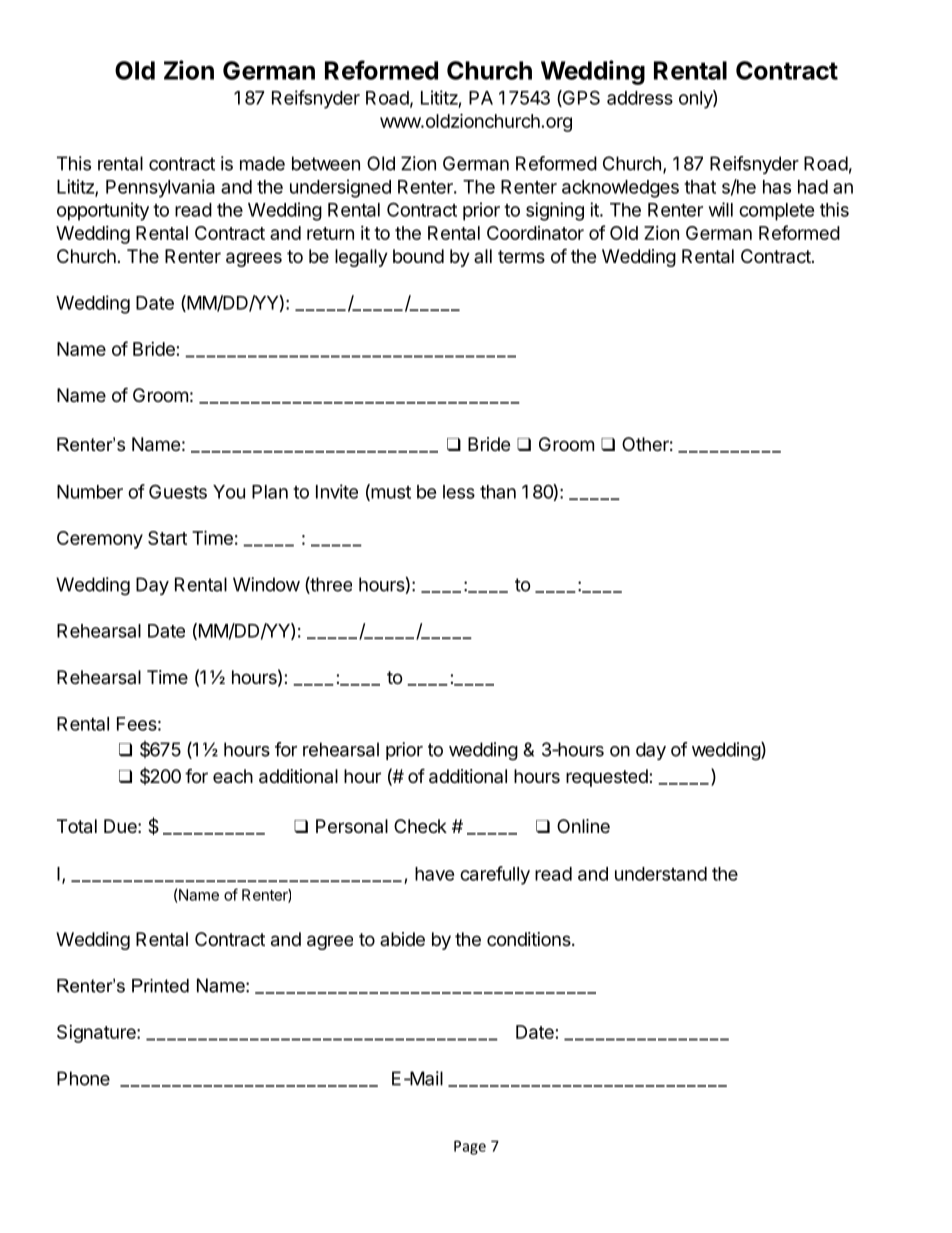 This document has height=1233, width=952. What do you see at coordinates (160, 188) in the document?
I see `Pennsylvania` at bounding box center [160, 188].
